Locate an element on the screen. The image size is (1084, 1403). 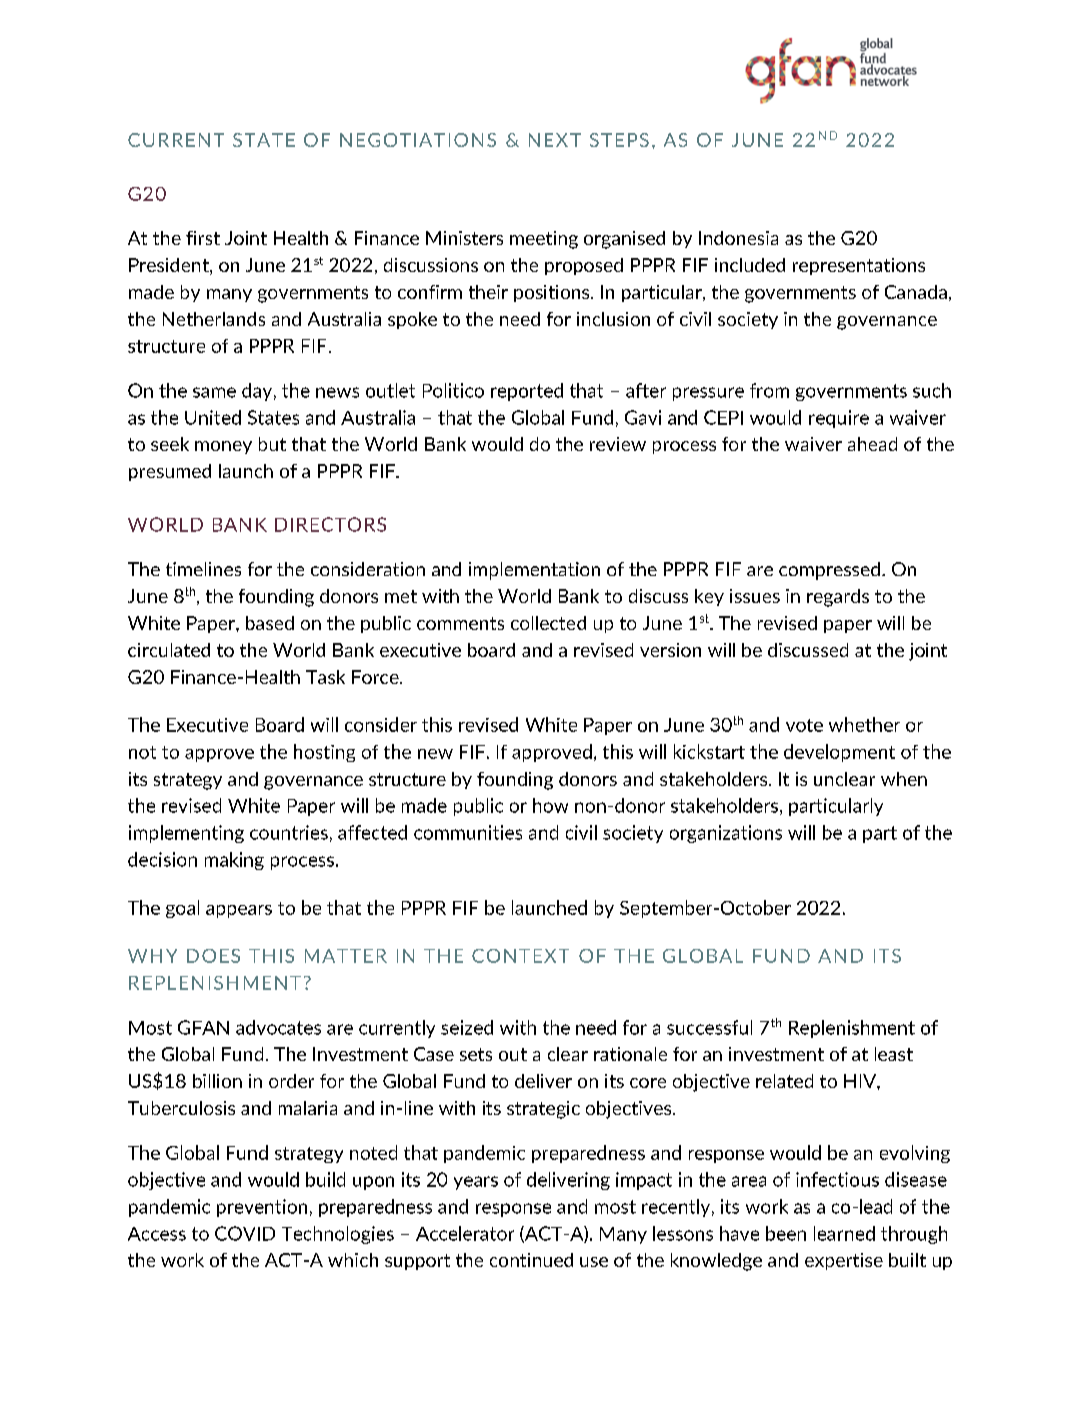
representations is located at coordinates (859, 266).
